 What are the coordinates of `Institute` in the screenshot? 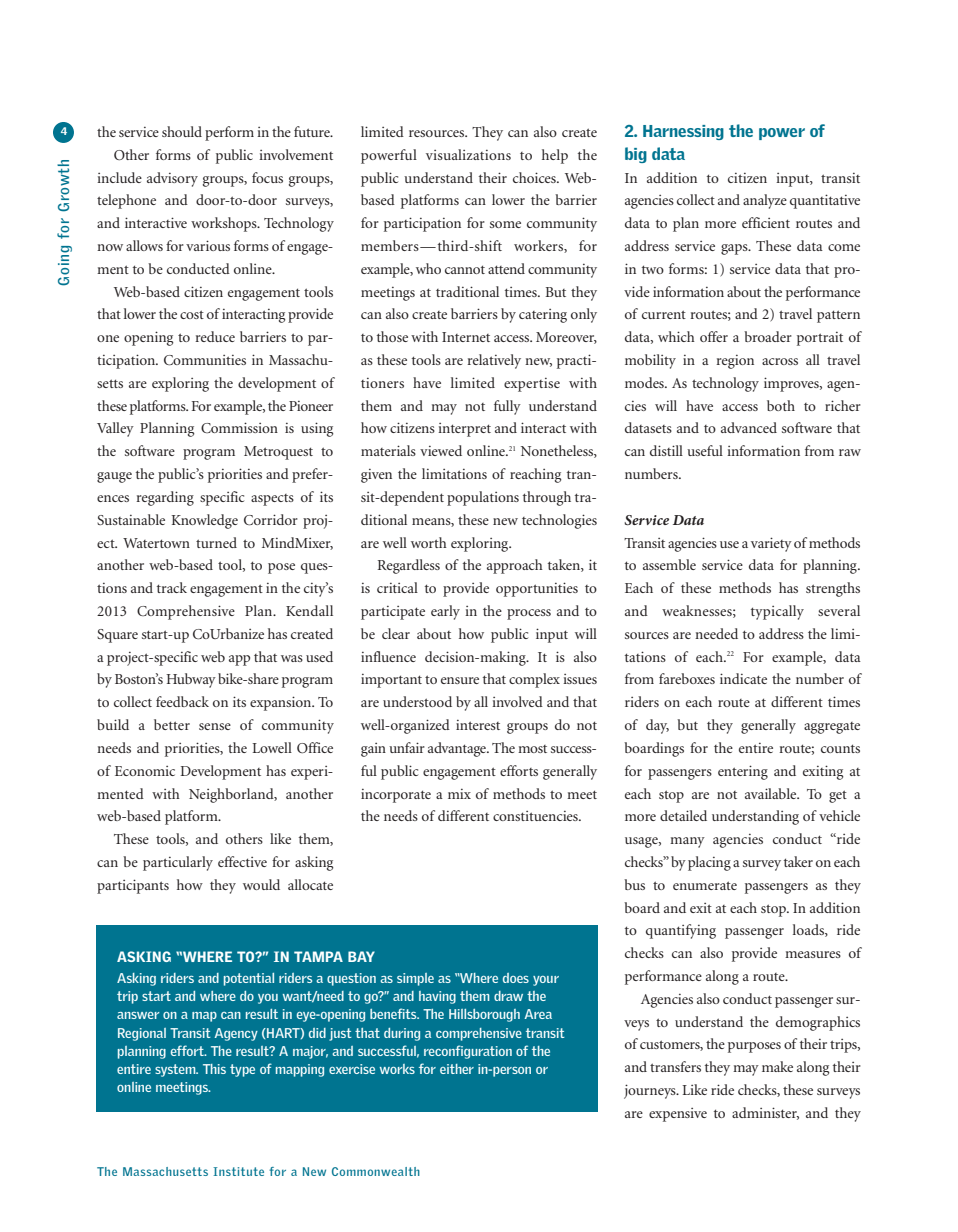 It's located at (238, 1171).
